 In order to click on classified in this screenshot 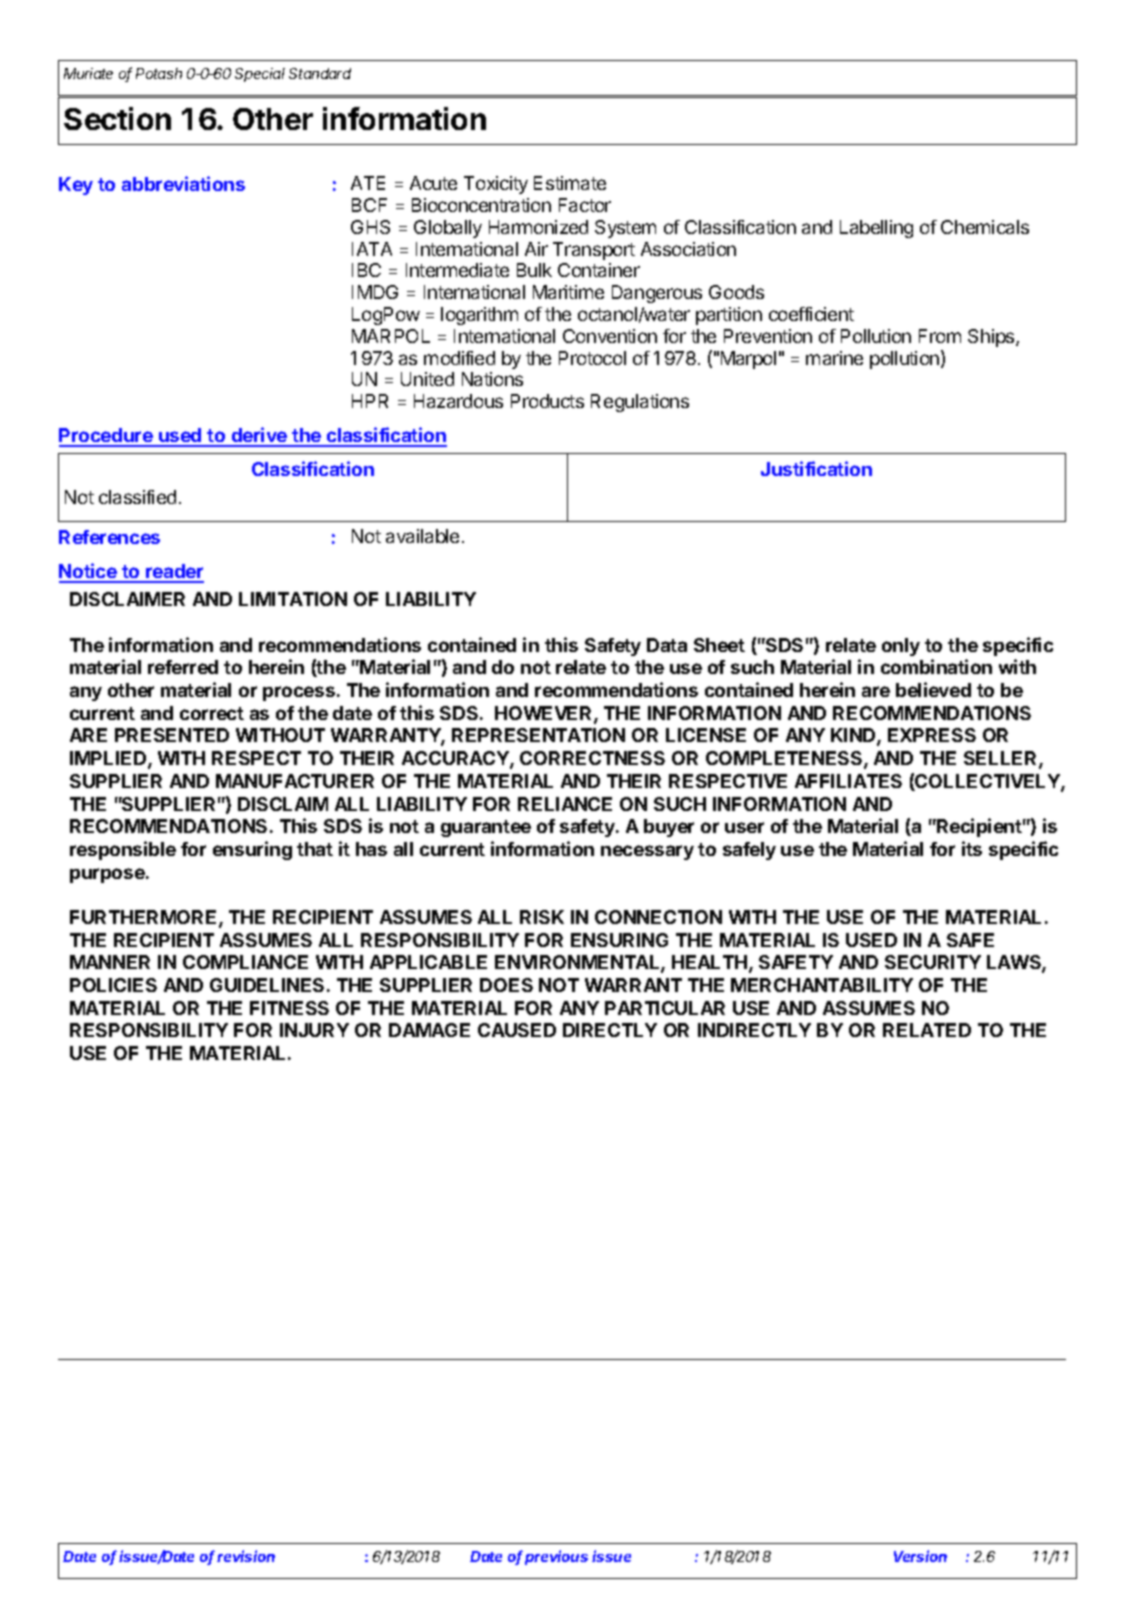, I will do `click(137, 497)`.
